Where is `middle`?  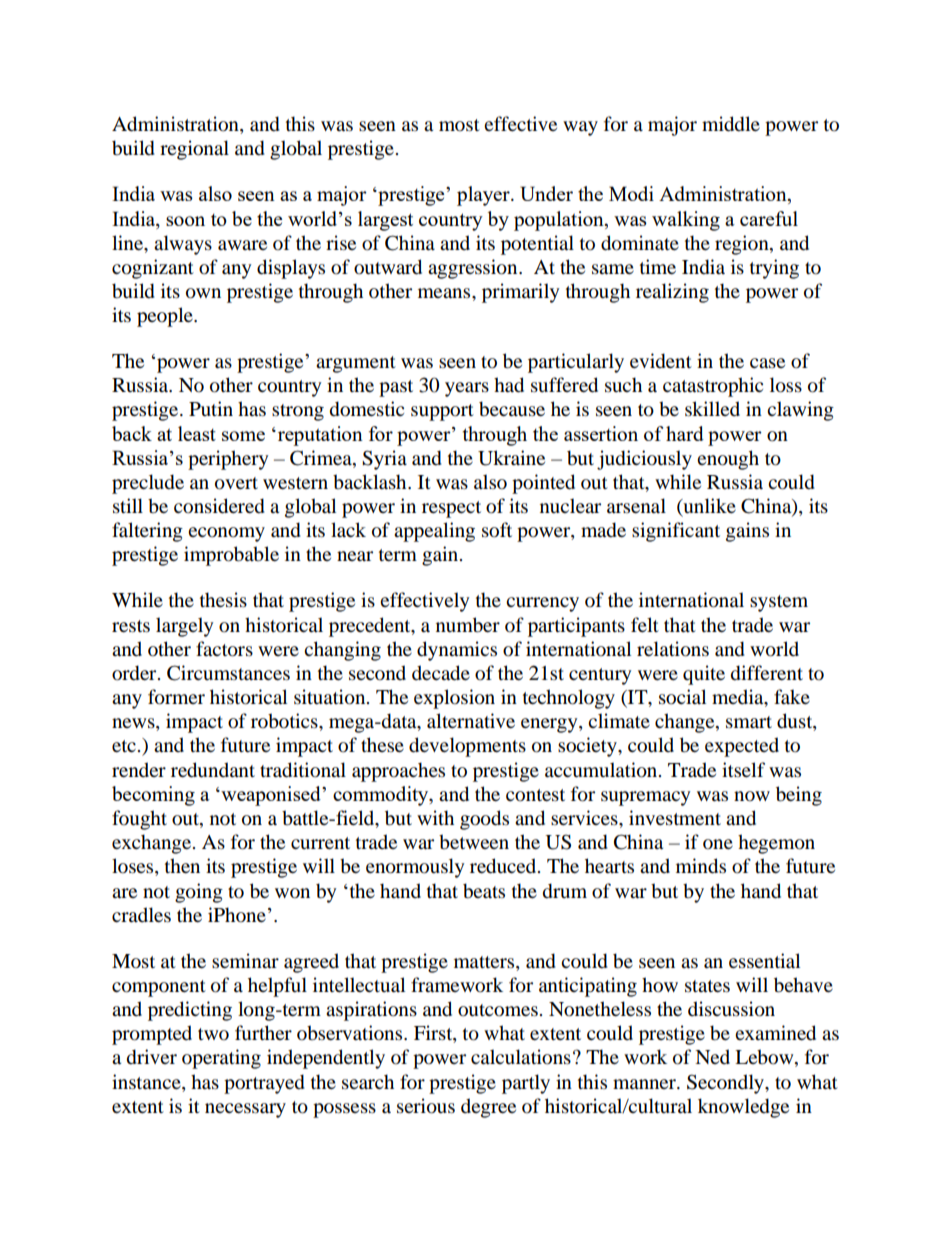 middle is located at coordinates (731, 124).
